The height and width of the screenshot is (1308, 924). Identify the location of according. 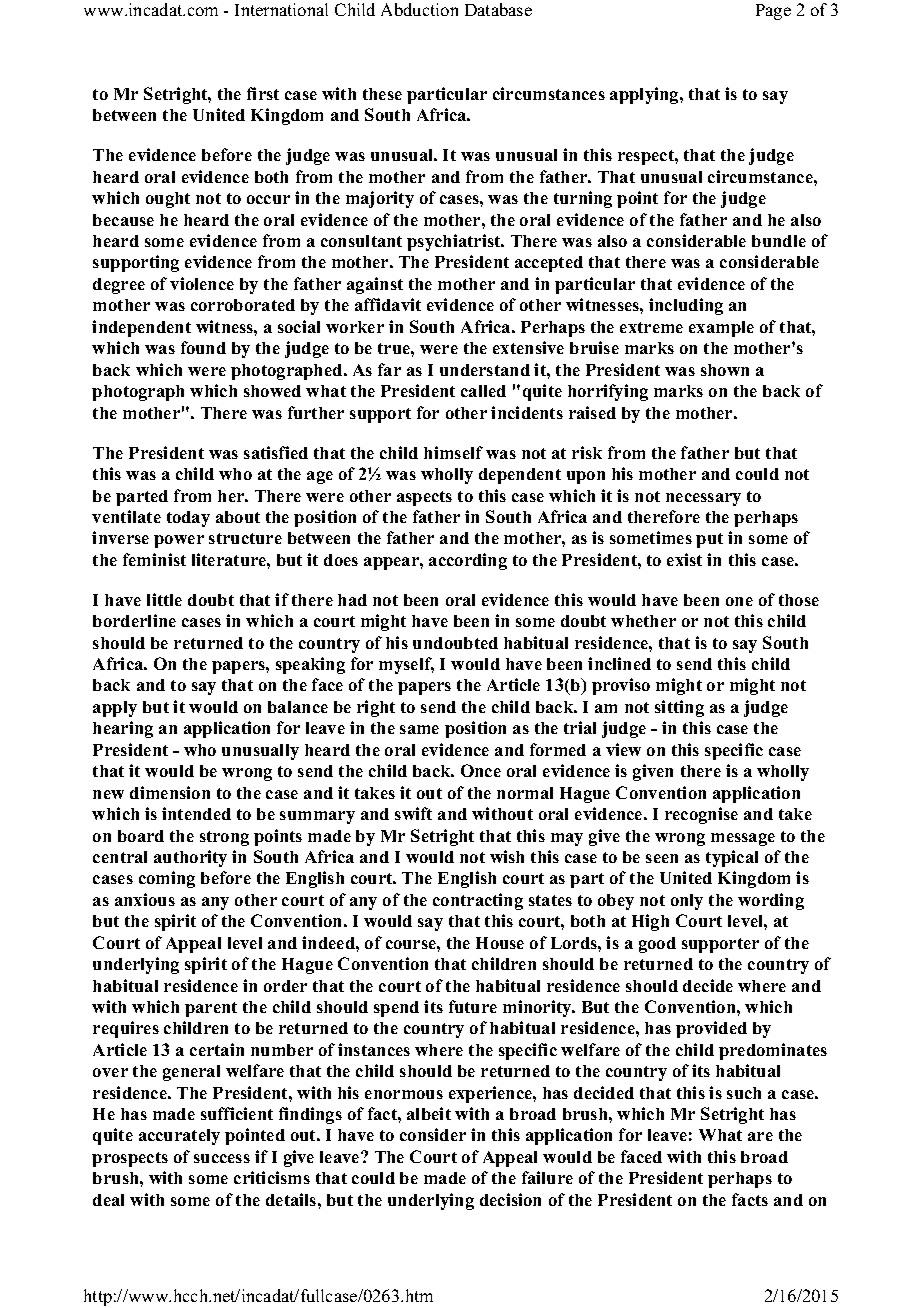
(468, 561).
